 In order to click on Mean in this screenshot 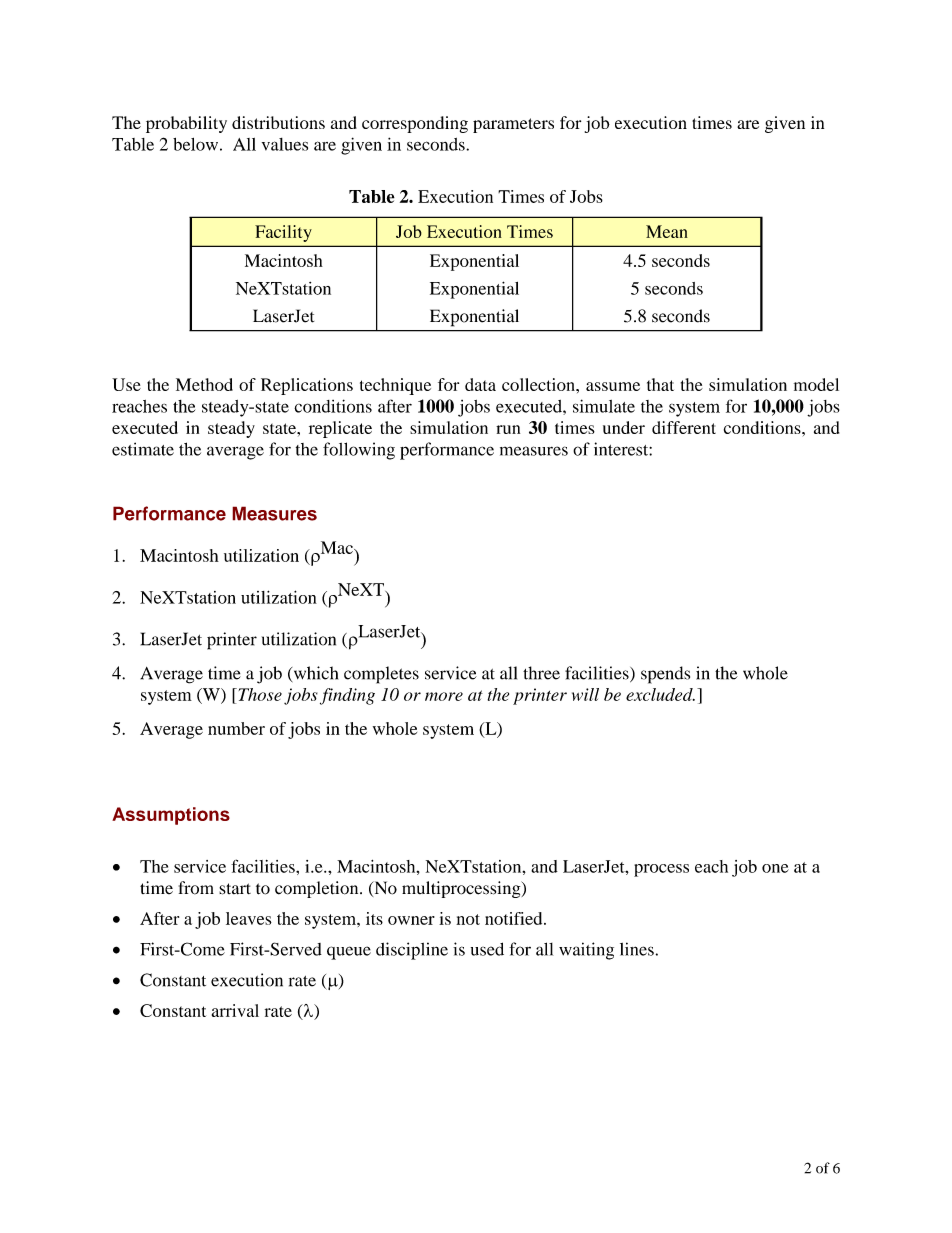, I will do `click(667, 231)`.
